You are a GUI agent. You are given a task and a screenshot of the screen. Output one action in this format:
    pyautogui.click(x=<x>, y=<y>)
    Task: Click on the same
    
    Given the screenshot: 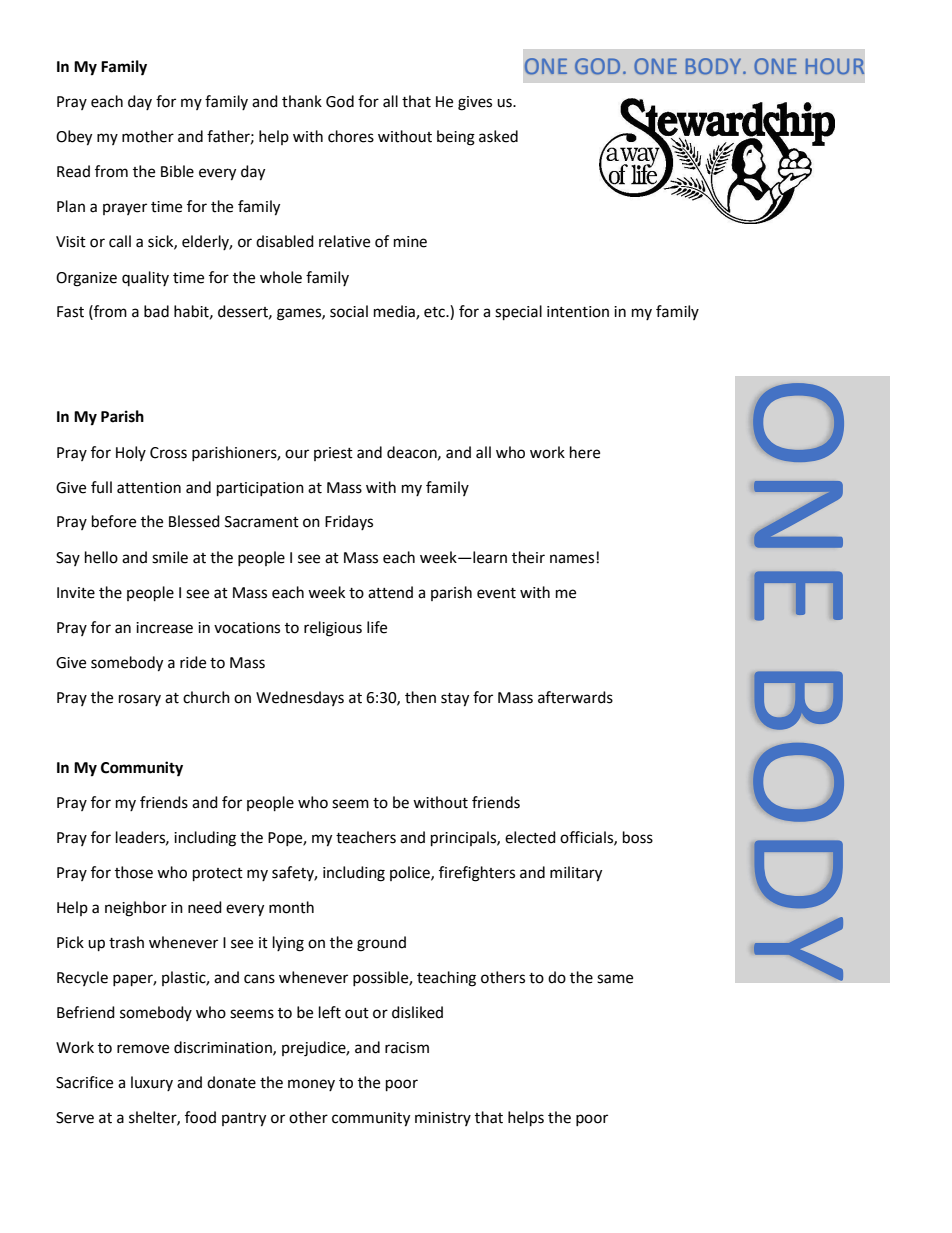 What is the action you would take?
    pyautogui.click(x=615, y=979)
